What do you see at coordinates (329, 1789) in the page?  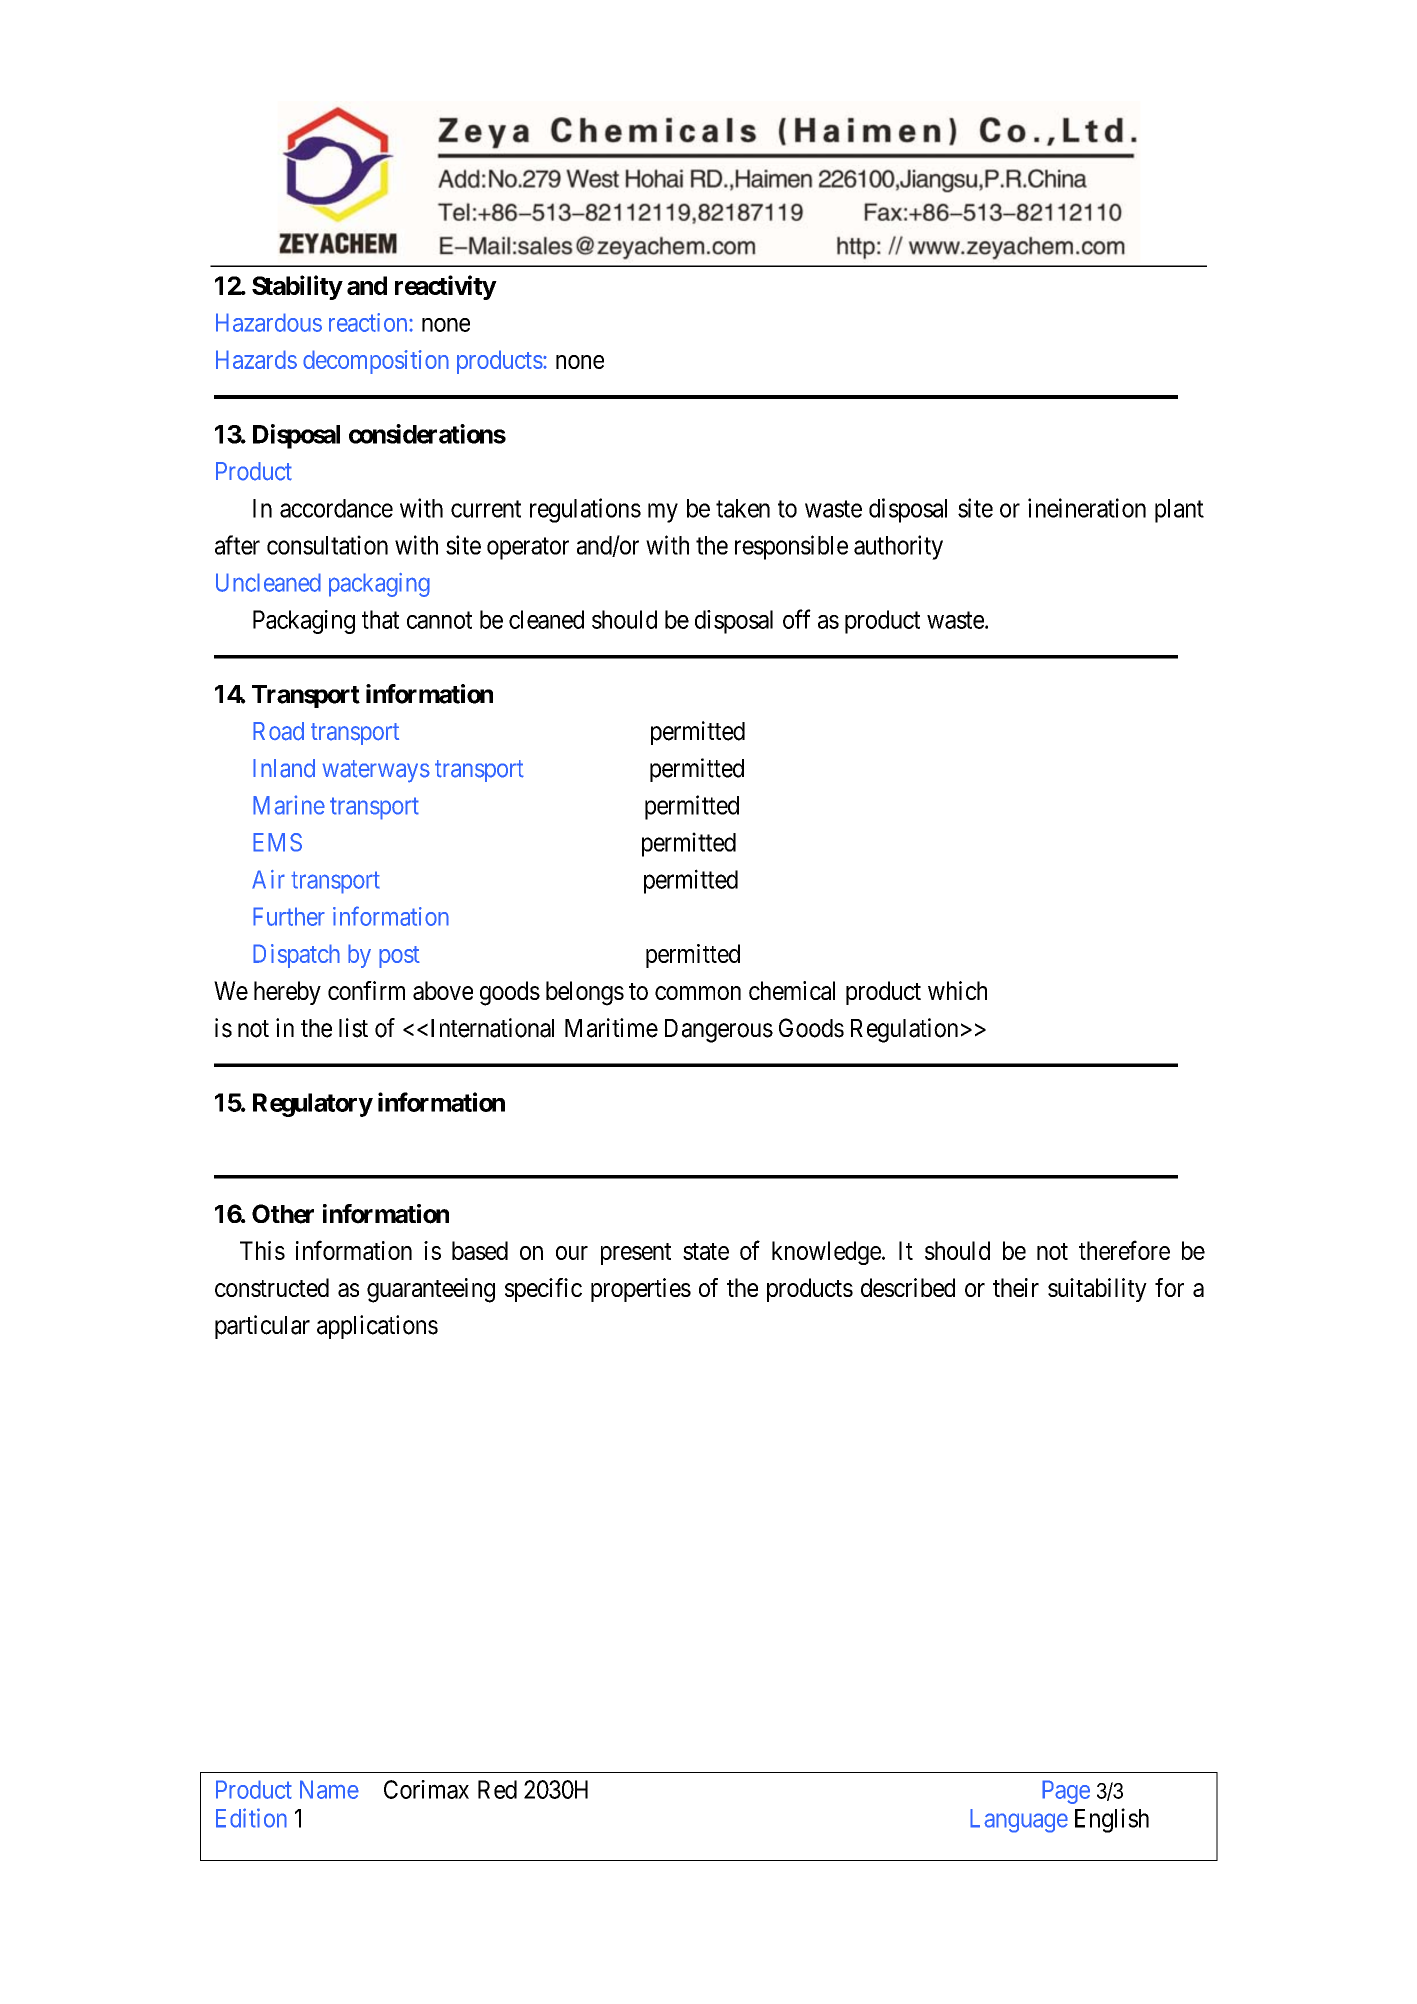 I see `Name` at bounding box center [329, 1789].
